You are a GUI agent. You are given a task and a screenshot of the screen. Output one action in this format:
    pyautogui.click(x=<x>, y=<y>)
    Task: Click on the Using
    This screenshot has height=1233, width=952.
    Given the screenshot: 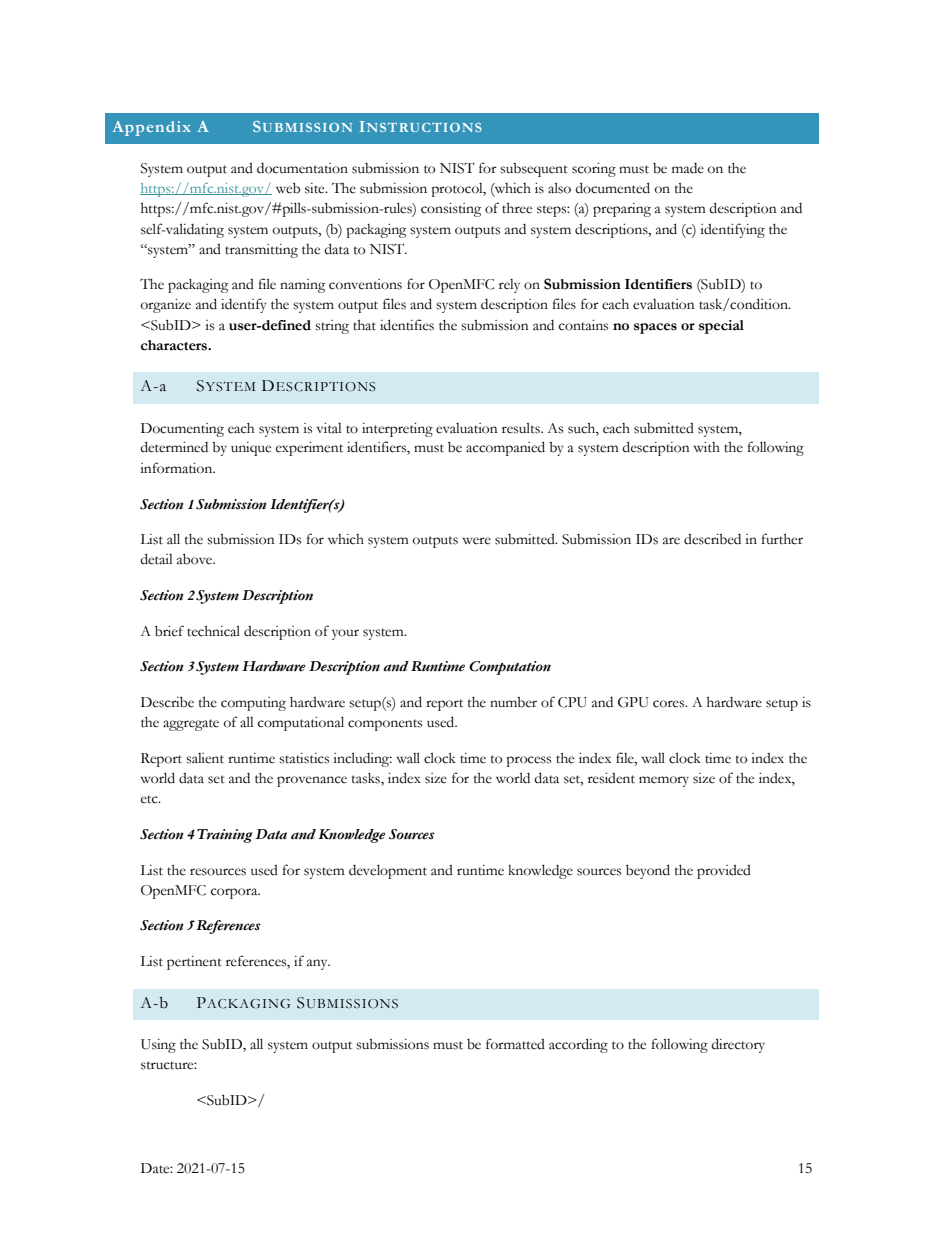 What is the action you would take?
    pyautogui.click(x=158, y=1046)
